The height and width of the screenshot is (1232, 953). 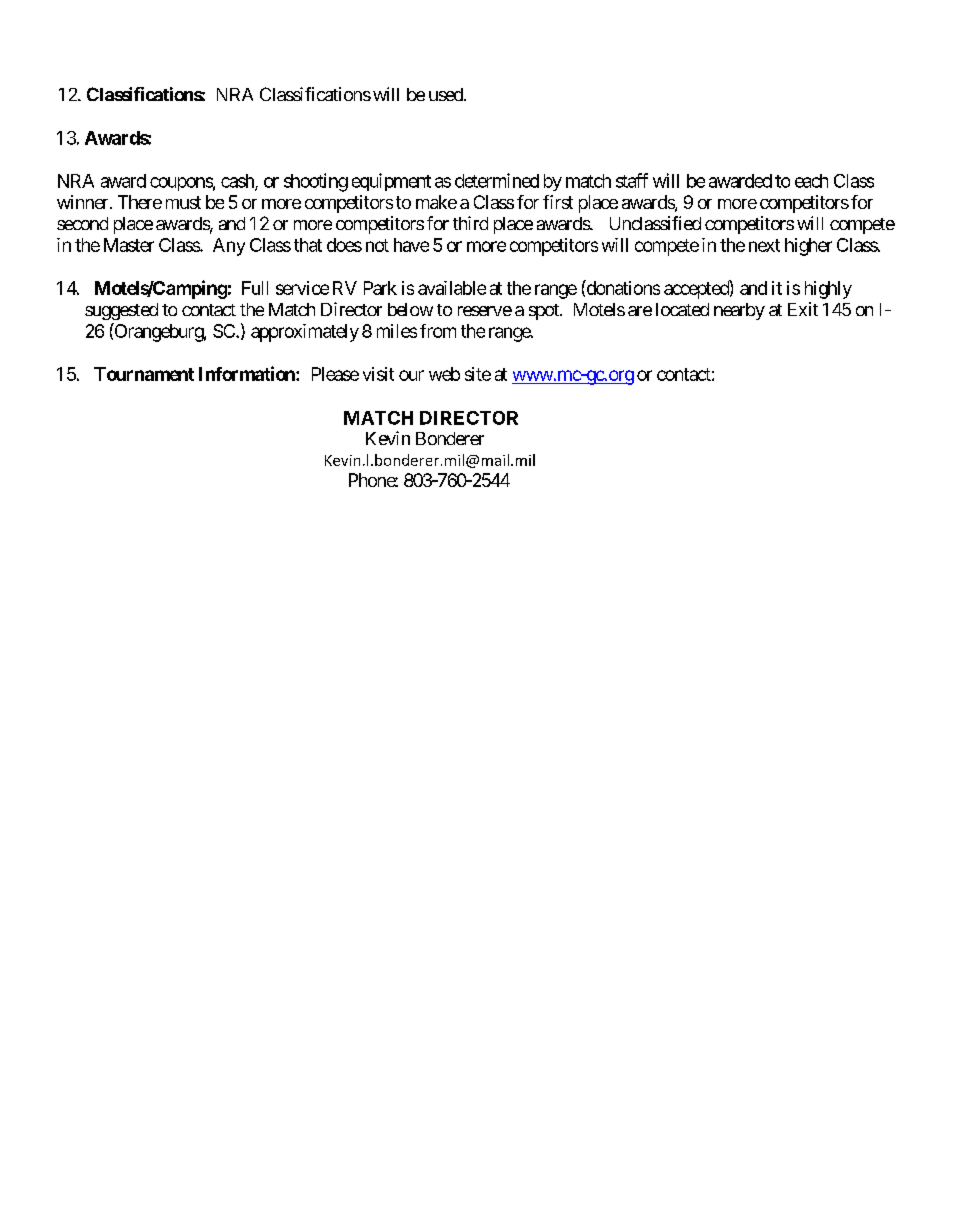 What do you see at coordinates (238, 182) in the screenshot?
I see `cash` at bounding box center [238, 182].
